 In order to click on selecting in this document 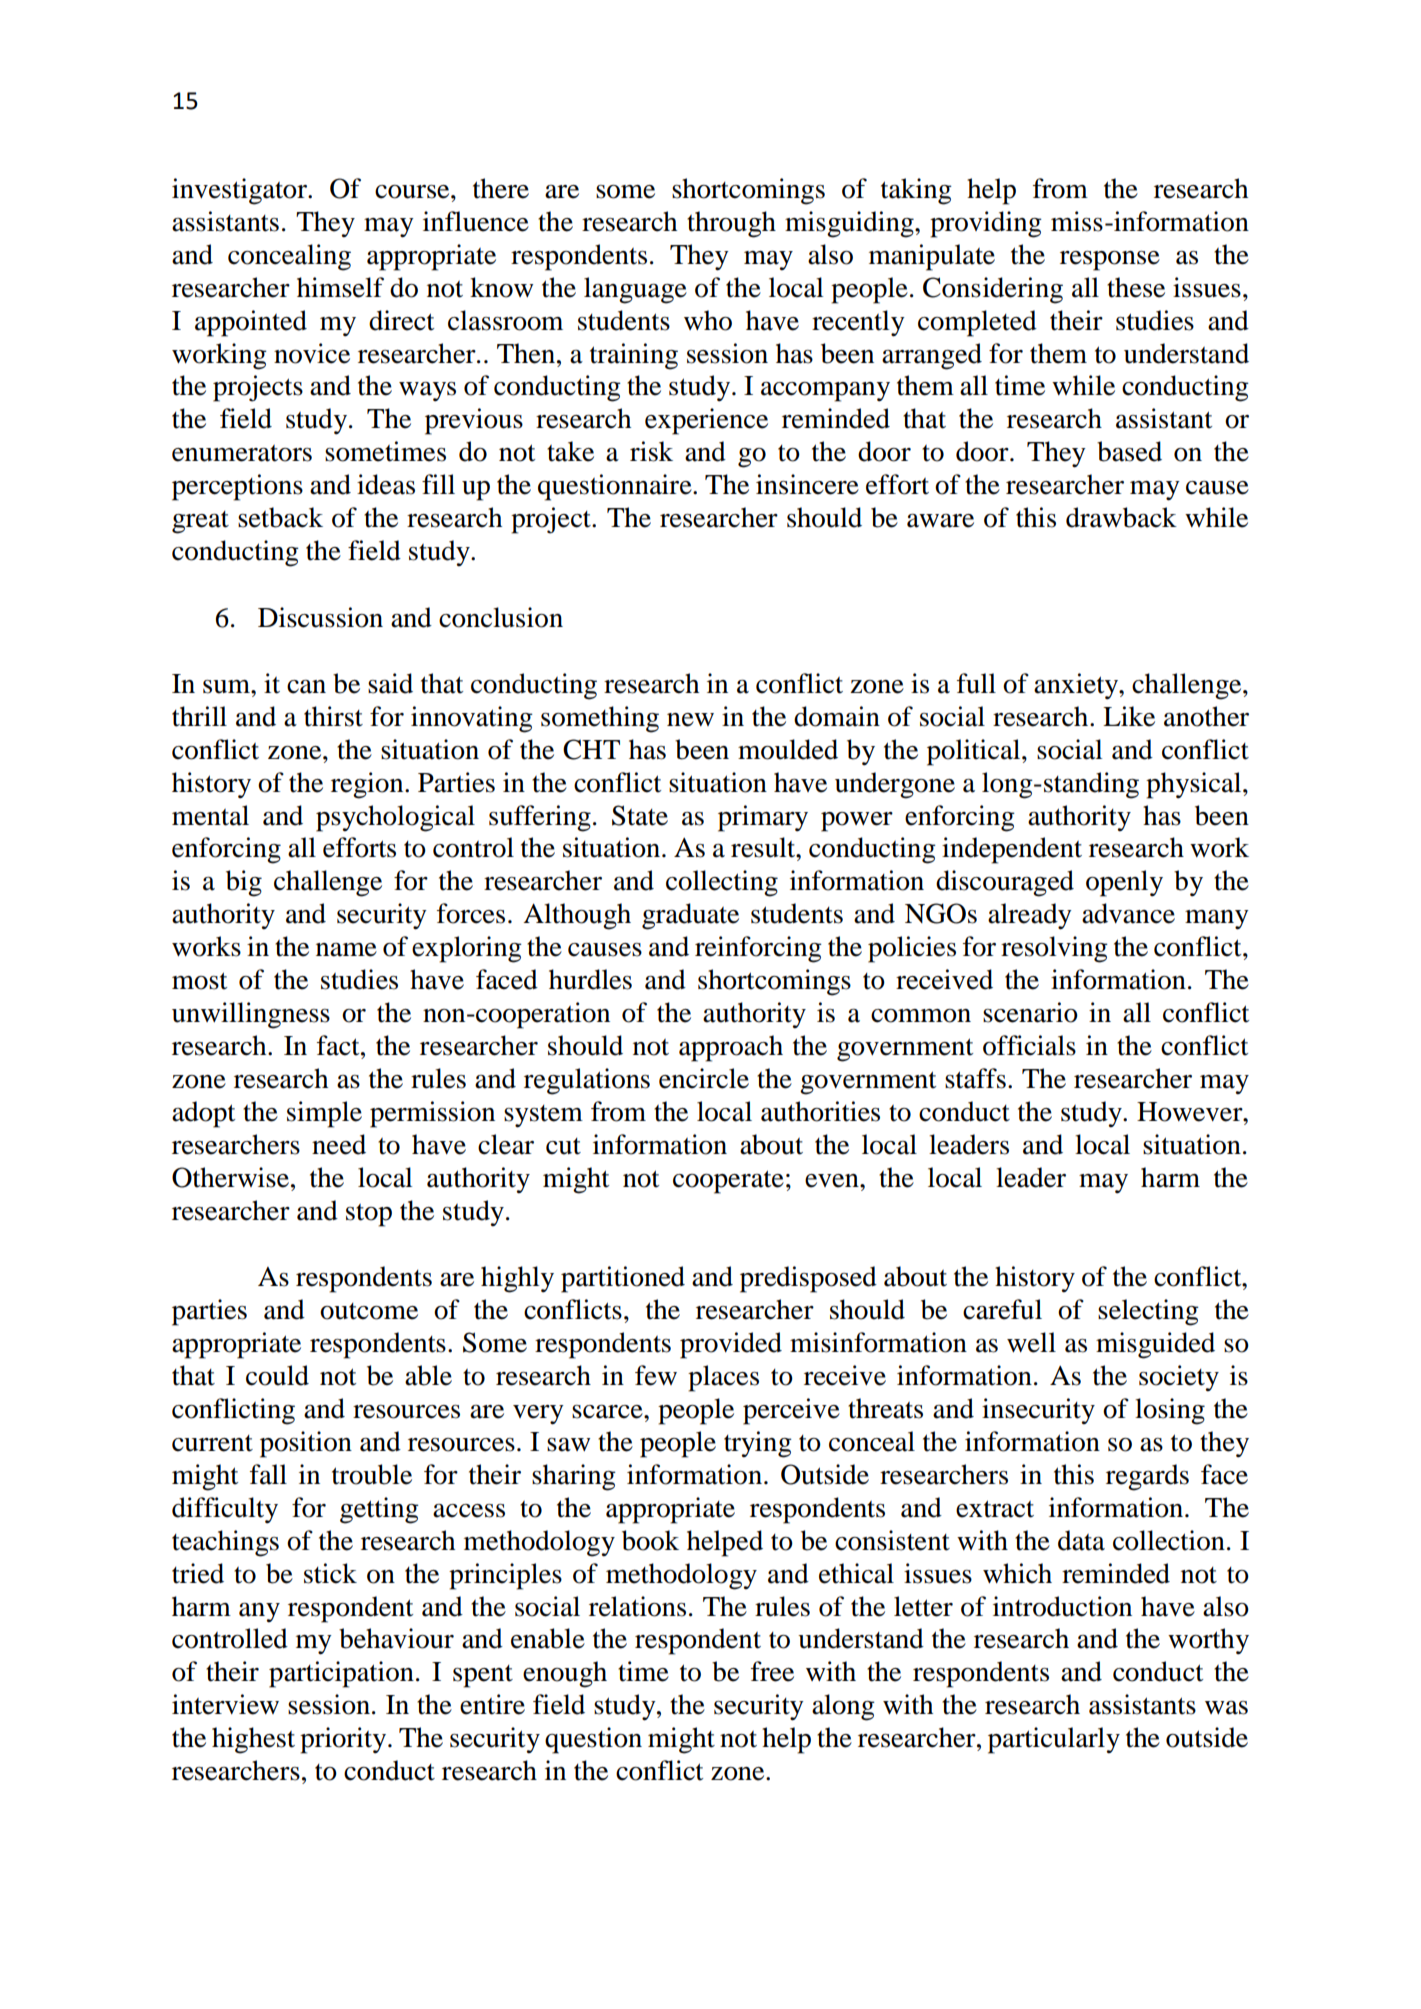, I will do `click(1148, 1312)`.
